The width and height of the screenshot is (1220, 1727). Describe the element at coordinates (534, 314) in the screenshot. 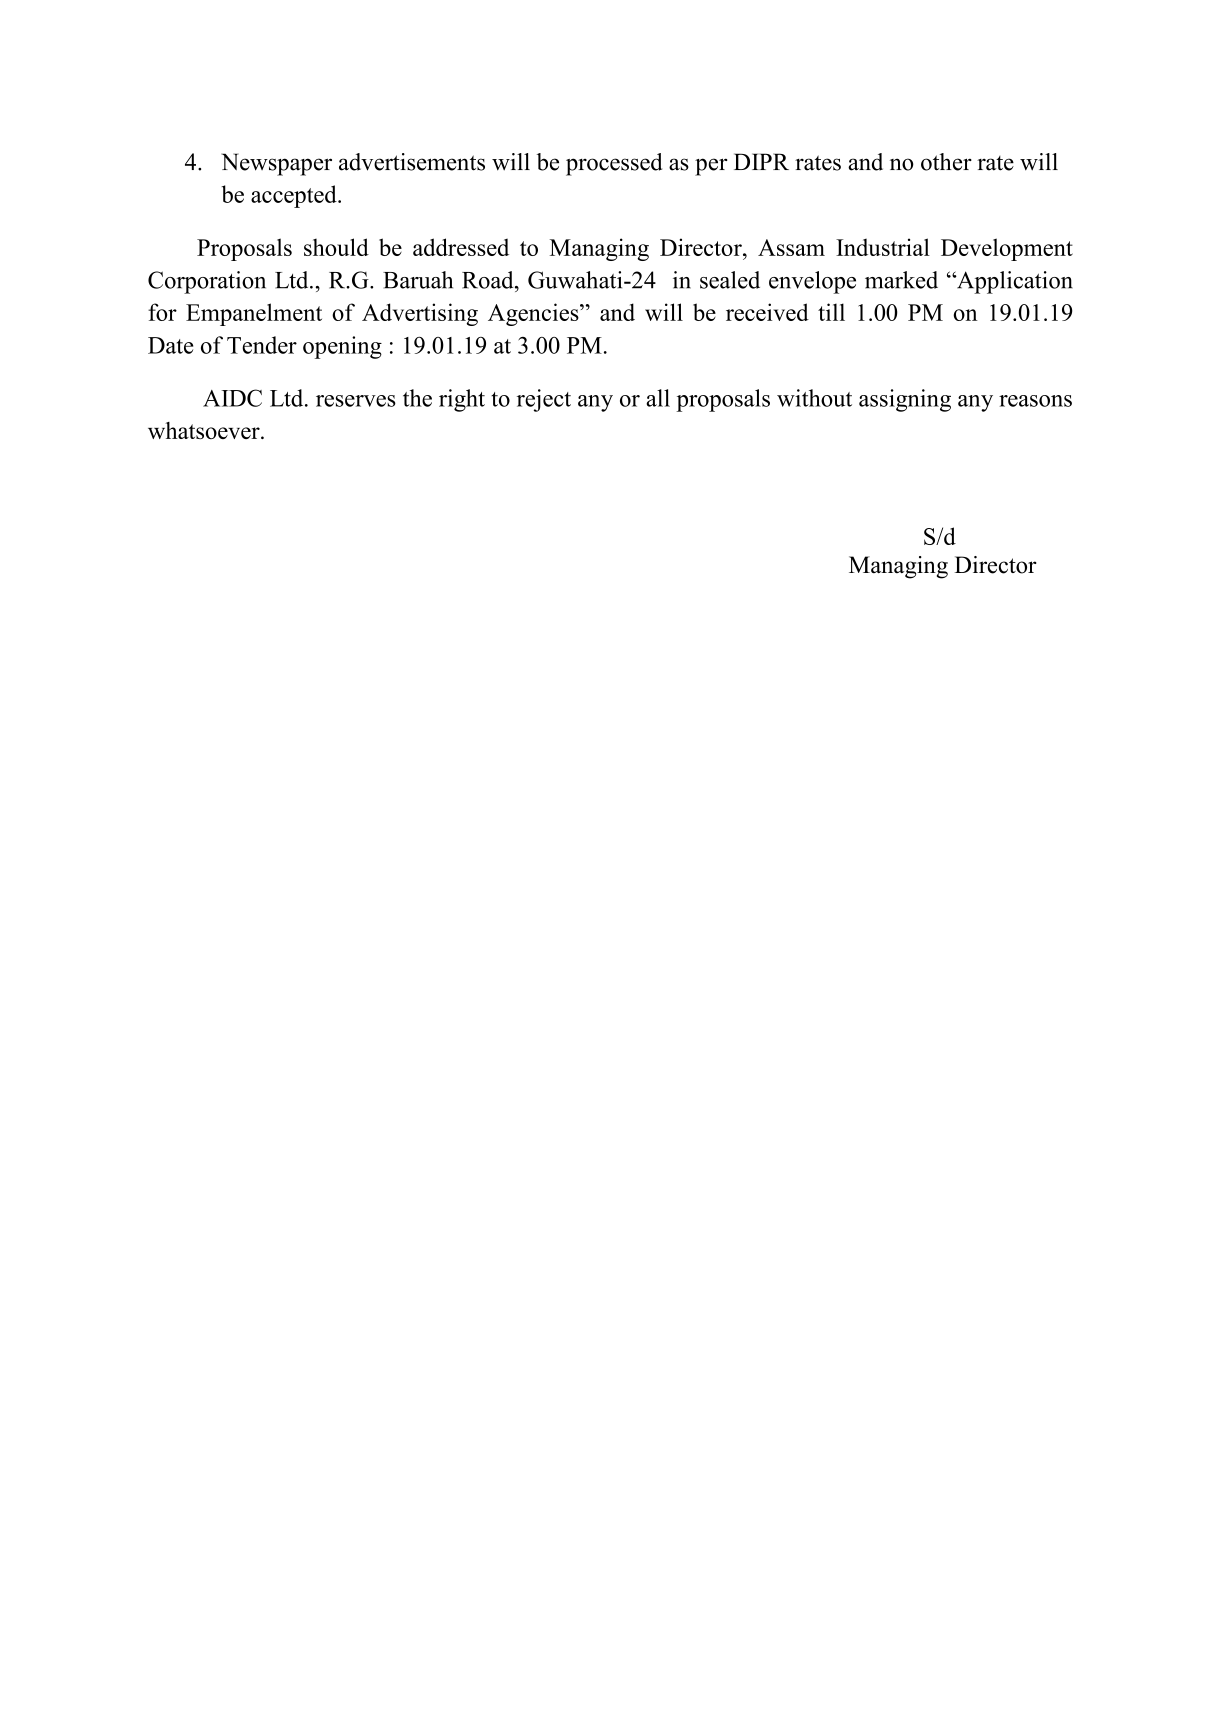

I see `Agencies` at that location.
